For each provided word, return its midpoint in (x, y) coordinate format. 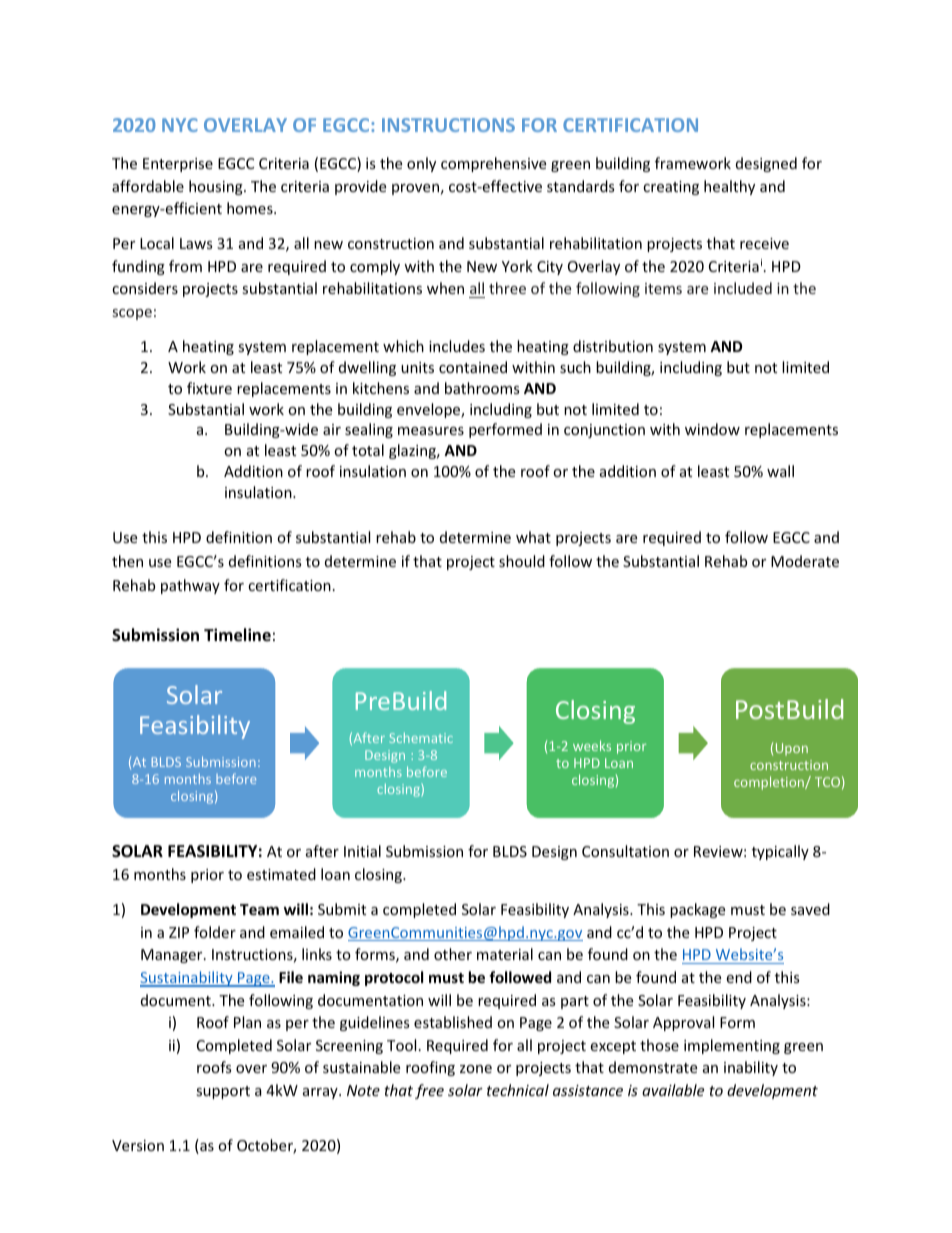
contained (473, 367)
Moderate (805, 561)
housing (217, 187)
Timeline (237, 635)
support (223, 1092)
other (453, 954)
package (697, 910)
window (712, 429)
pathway (190, 586)
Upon (792, 749)
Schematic (421, 738)
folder (215, 932)
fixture (209, 388)
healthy (729, 187)
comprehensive (493, 164)
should (522, 561)
